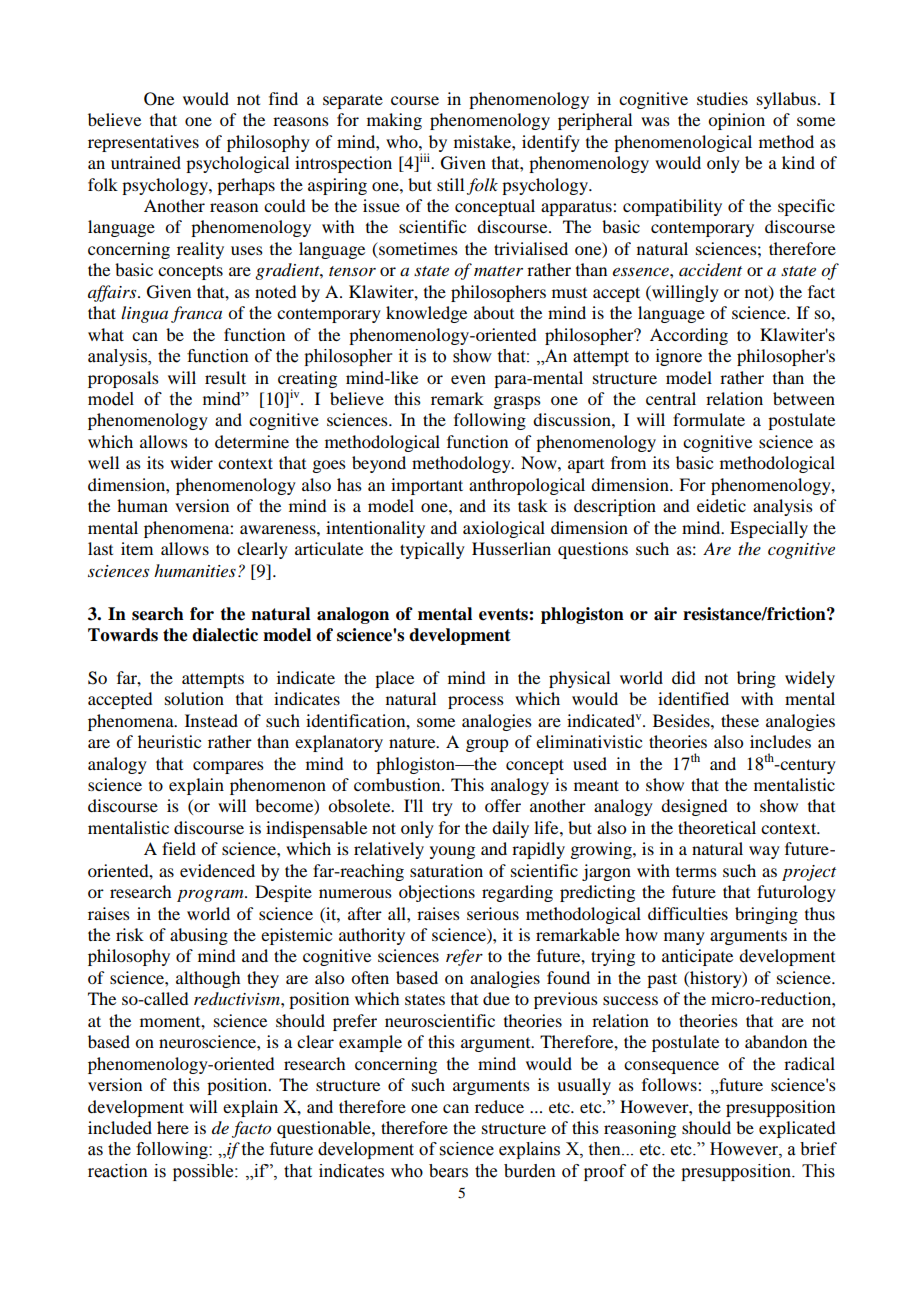  I want to click on place, so click(394, 679).
